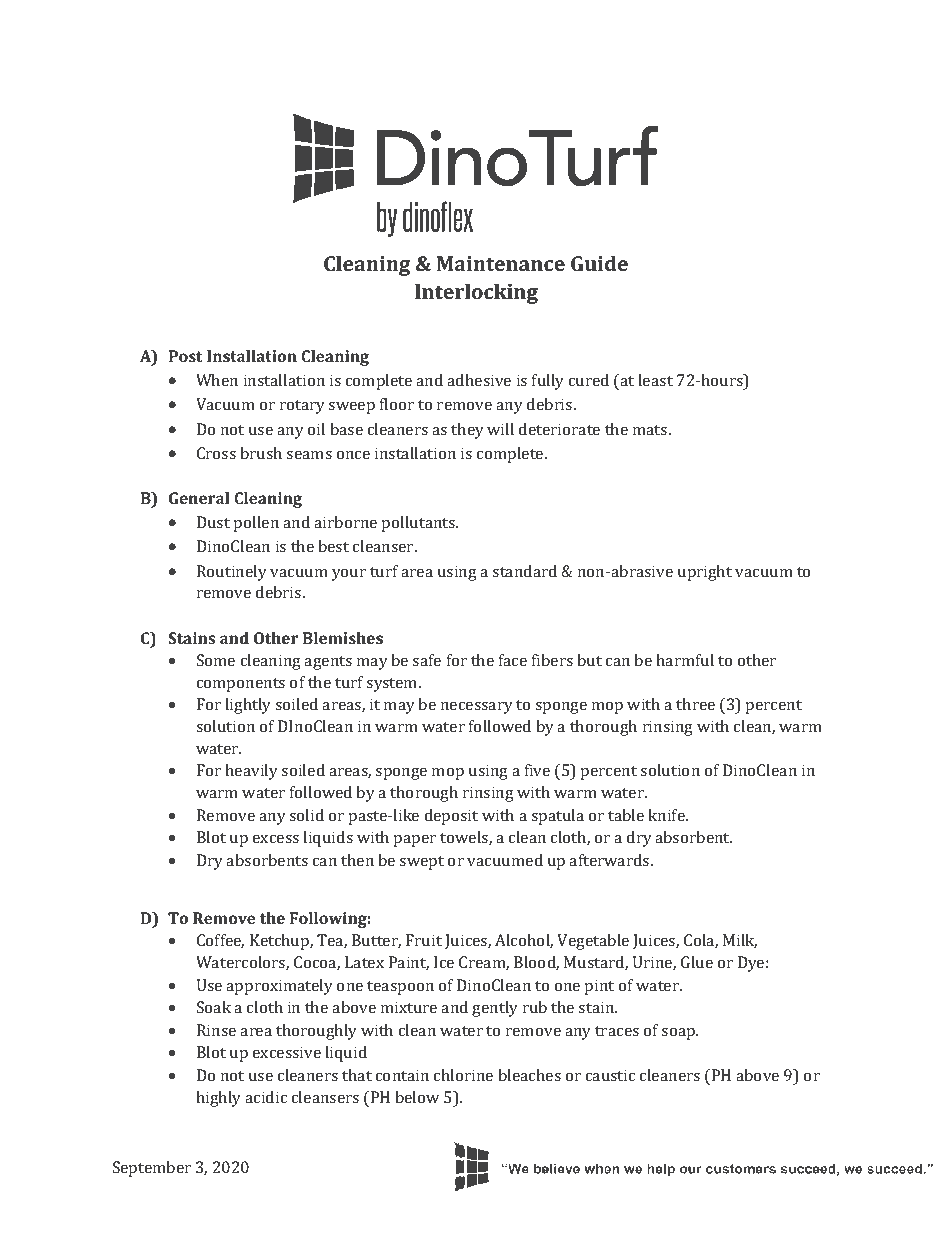 The width and height of the page is (952, 1233). What do you see at coordinates (420, 524) in the page?
I see `pollutants` at bounding box center [420, 524].
